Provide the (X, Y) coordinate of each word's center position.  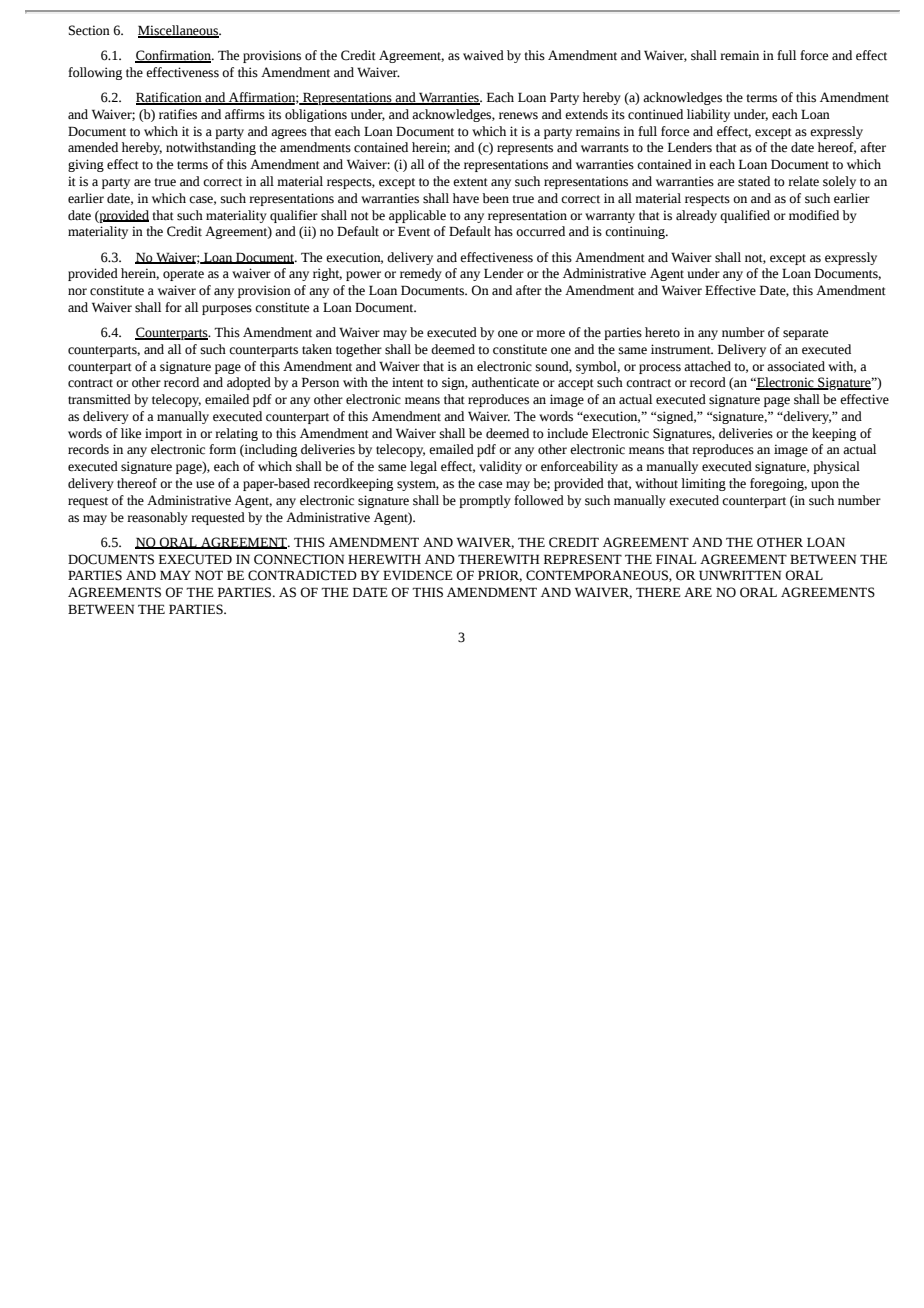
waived (483, 55)
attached (707, 366)
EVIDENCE (418, 575)
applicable (417, 216)
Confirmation (174, 56)
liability (708, 115)
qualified (745, 216)
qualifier (294, 216)
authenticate (505, 382)
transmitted (99, 399)
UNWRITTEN (740, 575)
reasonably (157, 518)
